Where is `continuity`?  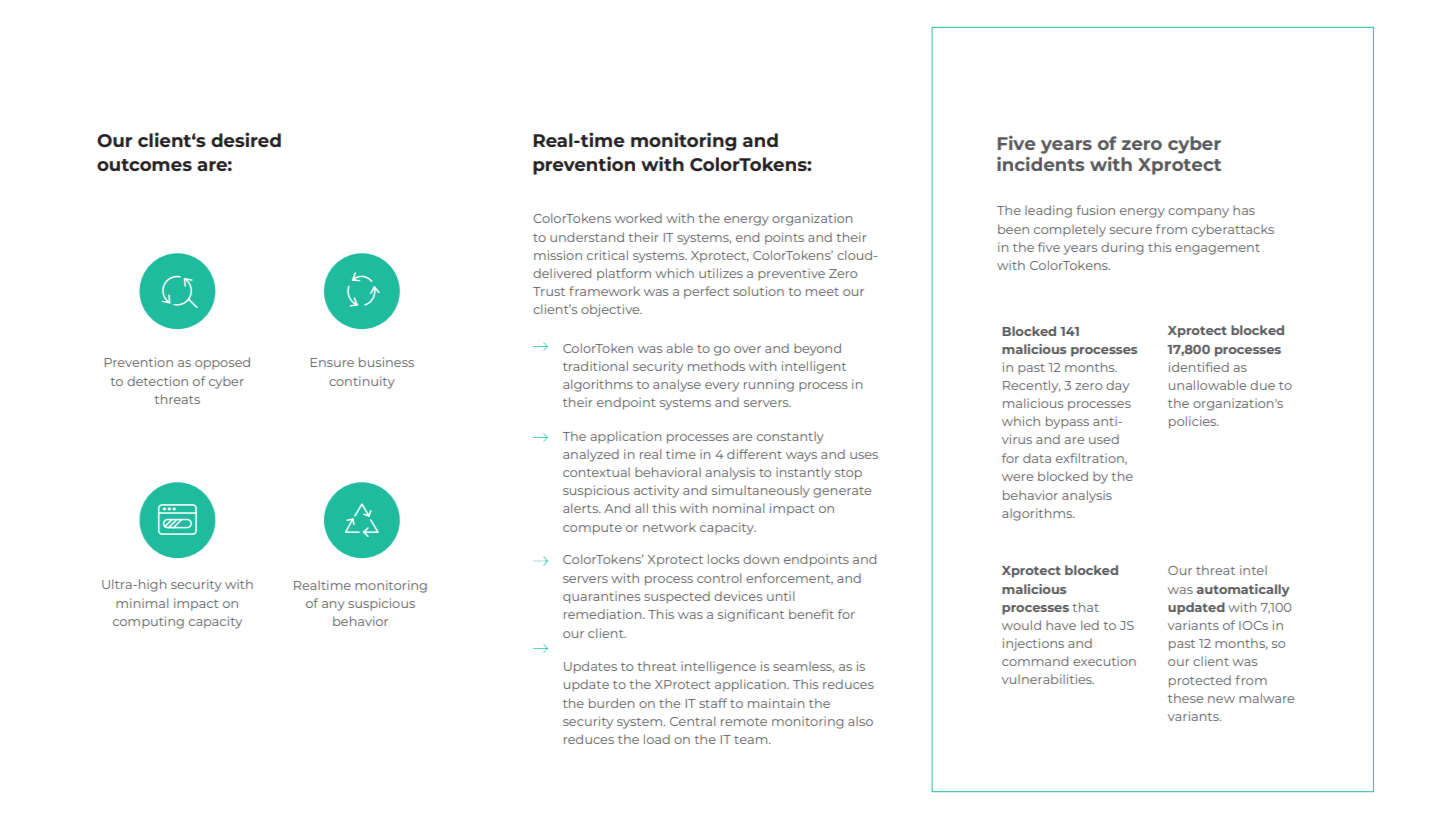
continuity is located at coordinates (362, 382).
